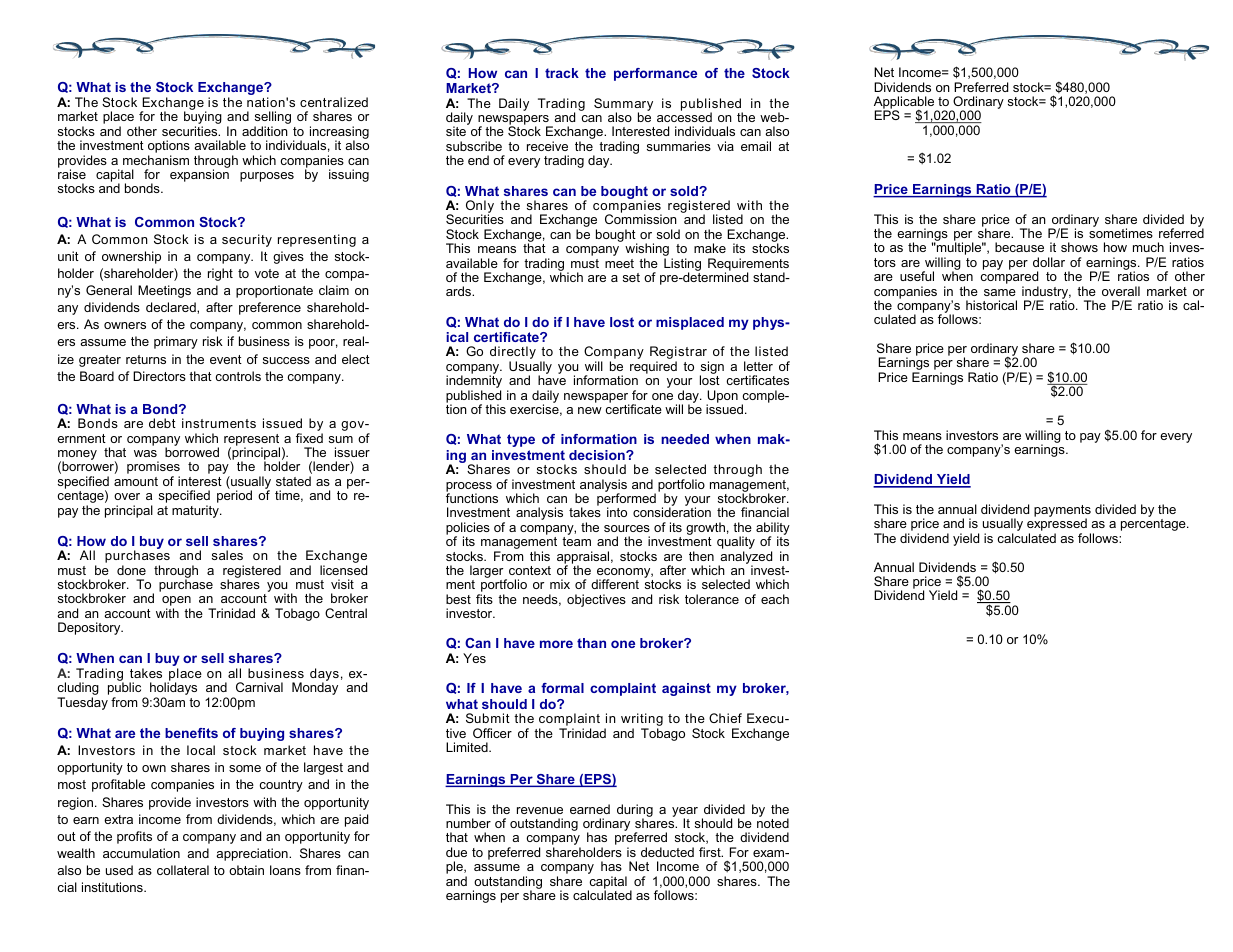 This image has width=1233, height=952. Describe the element at coordinates (176, 602) in the image. I see `open` at that location.
